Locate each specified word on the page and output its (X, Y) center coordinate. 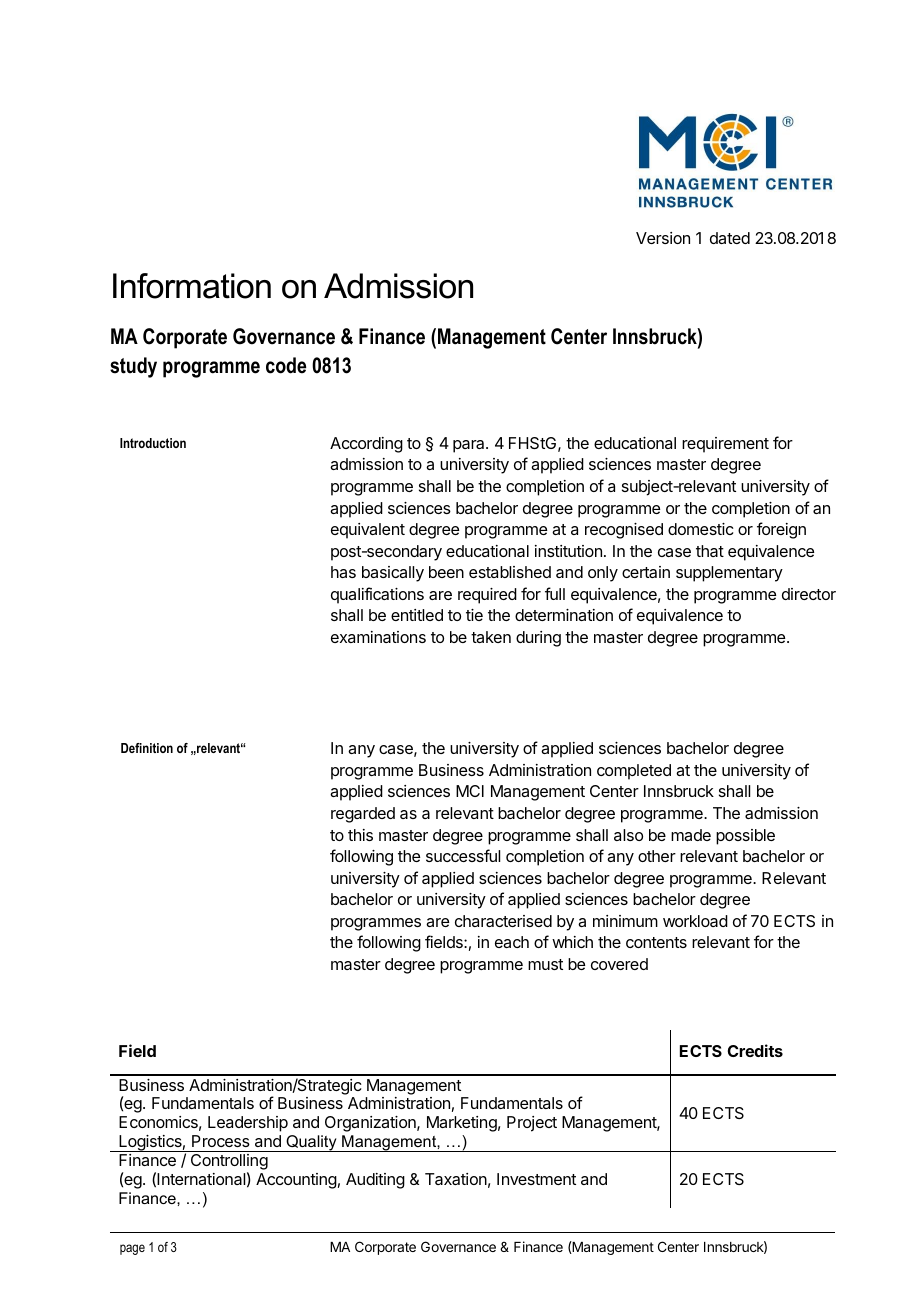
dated (730, 238)
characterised (503, 921)
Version (663, 238)
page (132, 1249)
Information (192, 286)
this (360, 835)
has (343, 572)
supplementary (729, 574)
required (487, 596)
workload (695, 921)
